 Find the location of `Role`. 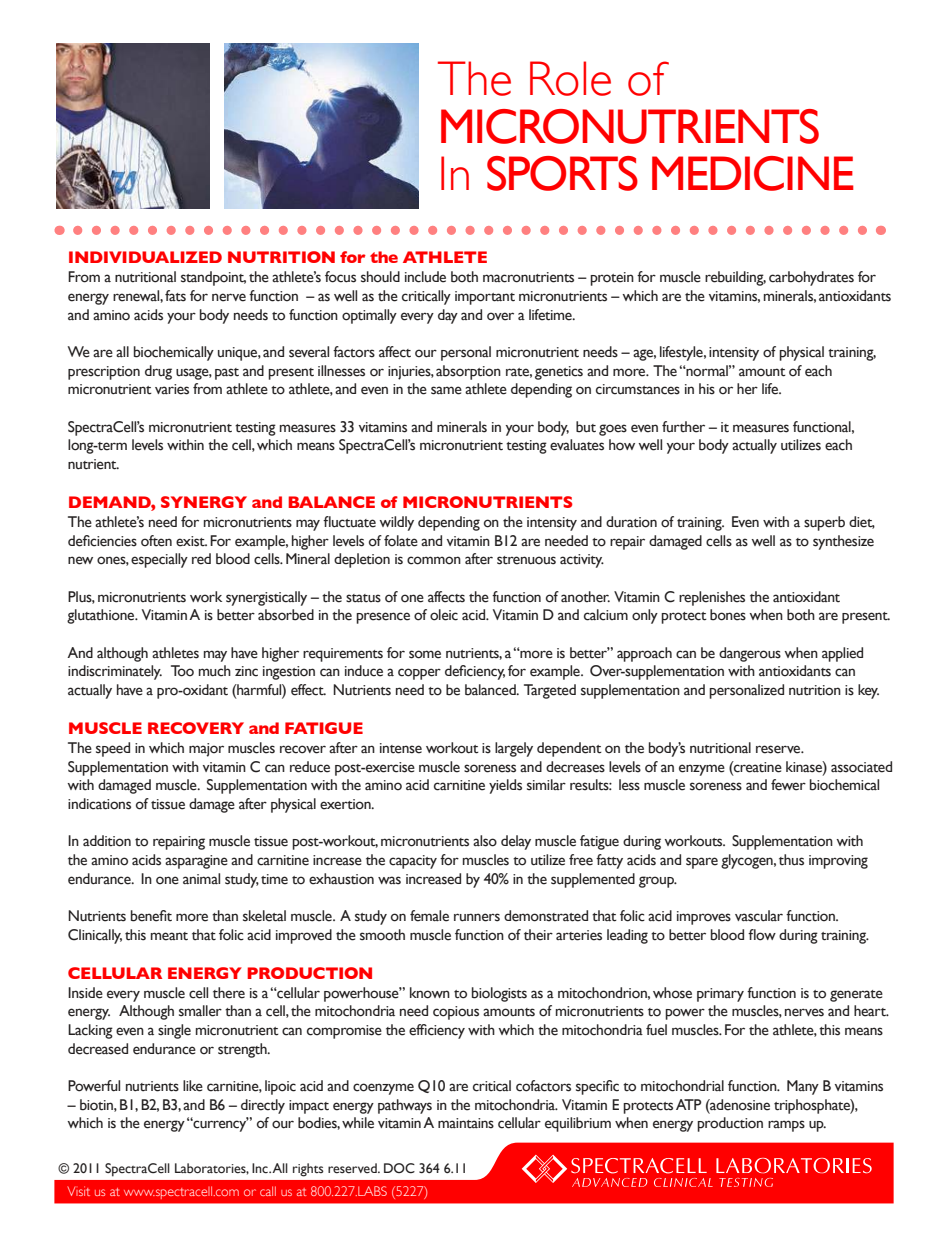

Role is located at coordinates (570, 78).
